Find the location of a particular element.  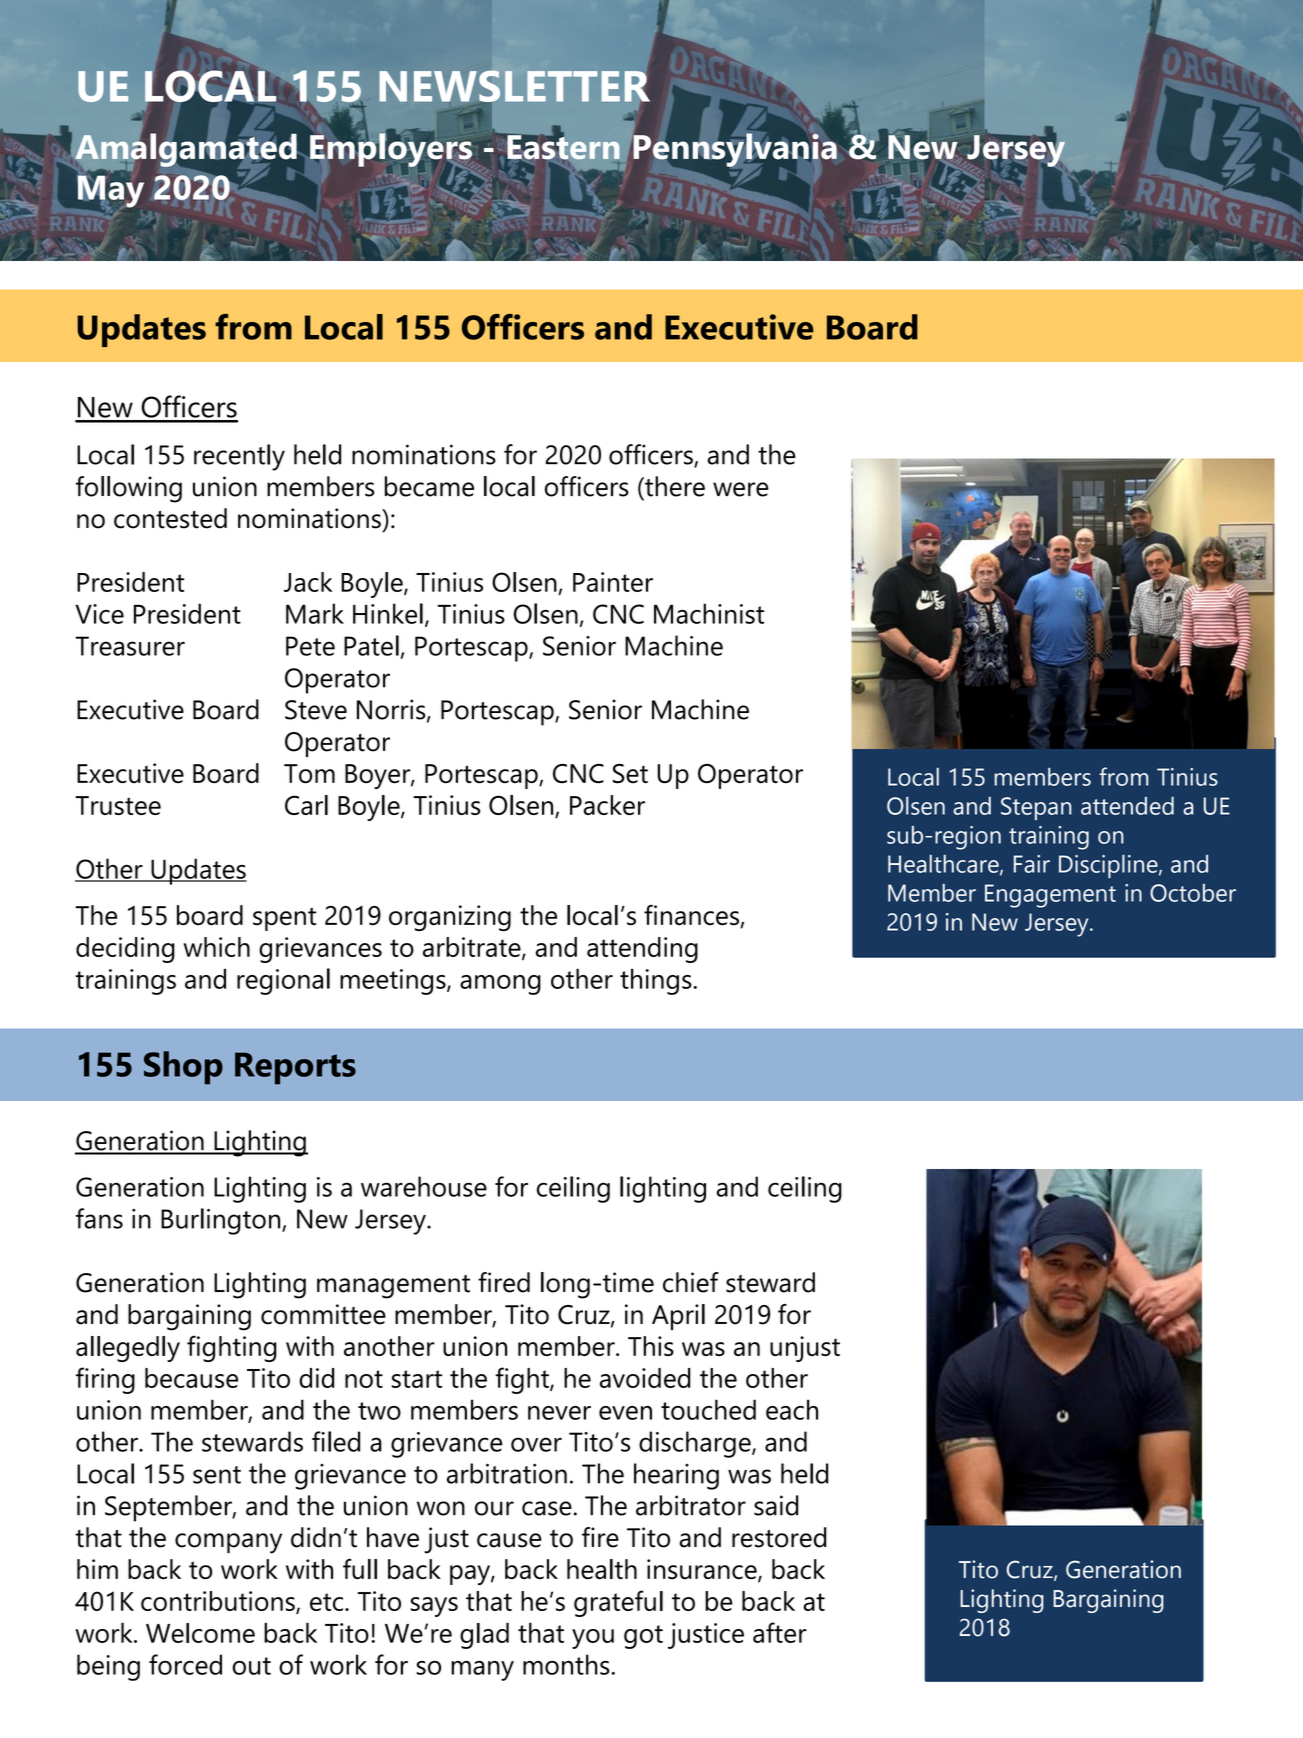

Employers is located at coordinates (391, 149).
